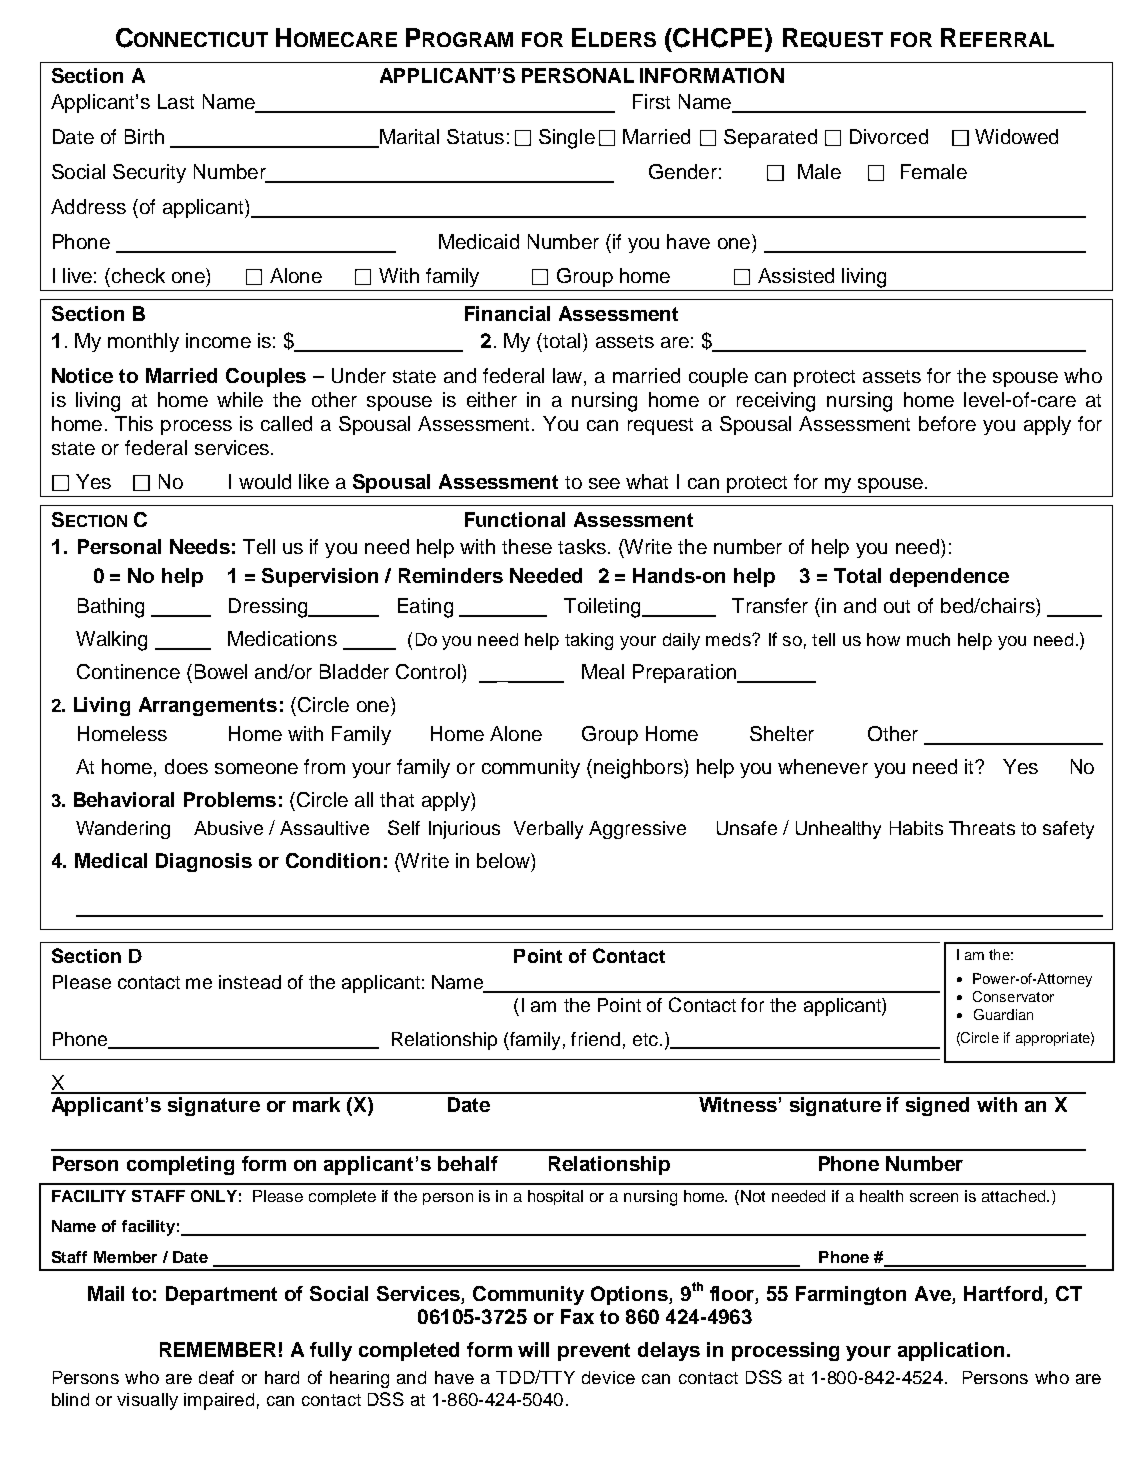  Describe the element at coordinates (594, 1352) in the screenshot. I see `prevent` at that location.
